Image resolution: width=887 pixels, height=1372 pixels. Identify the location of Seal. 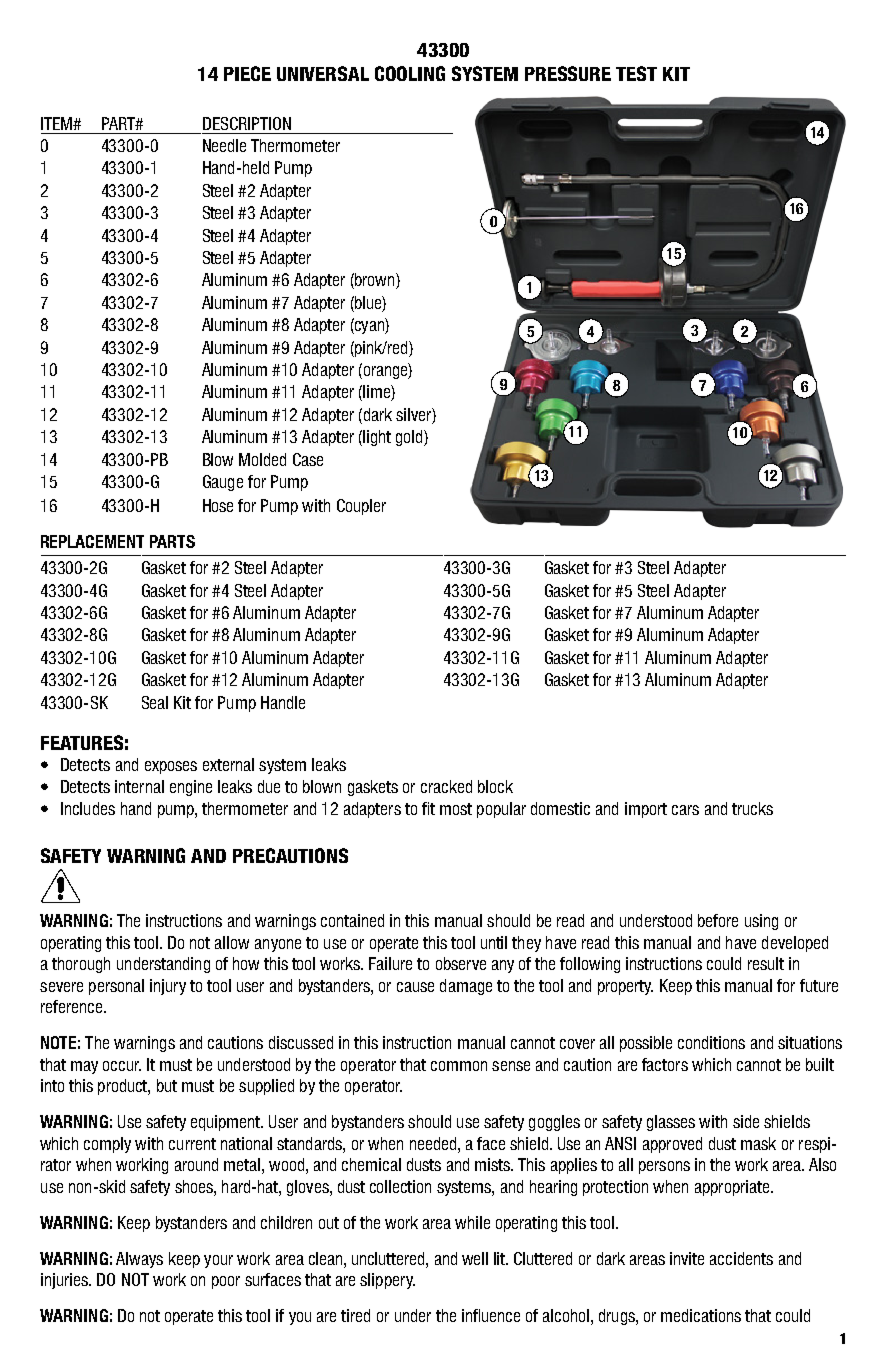
(155, 702).
